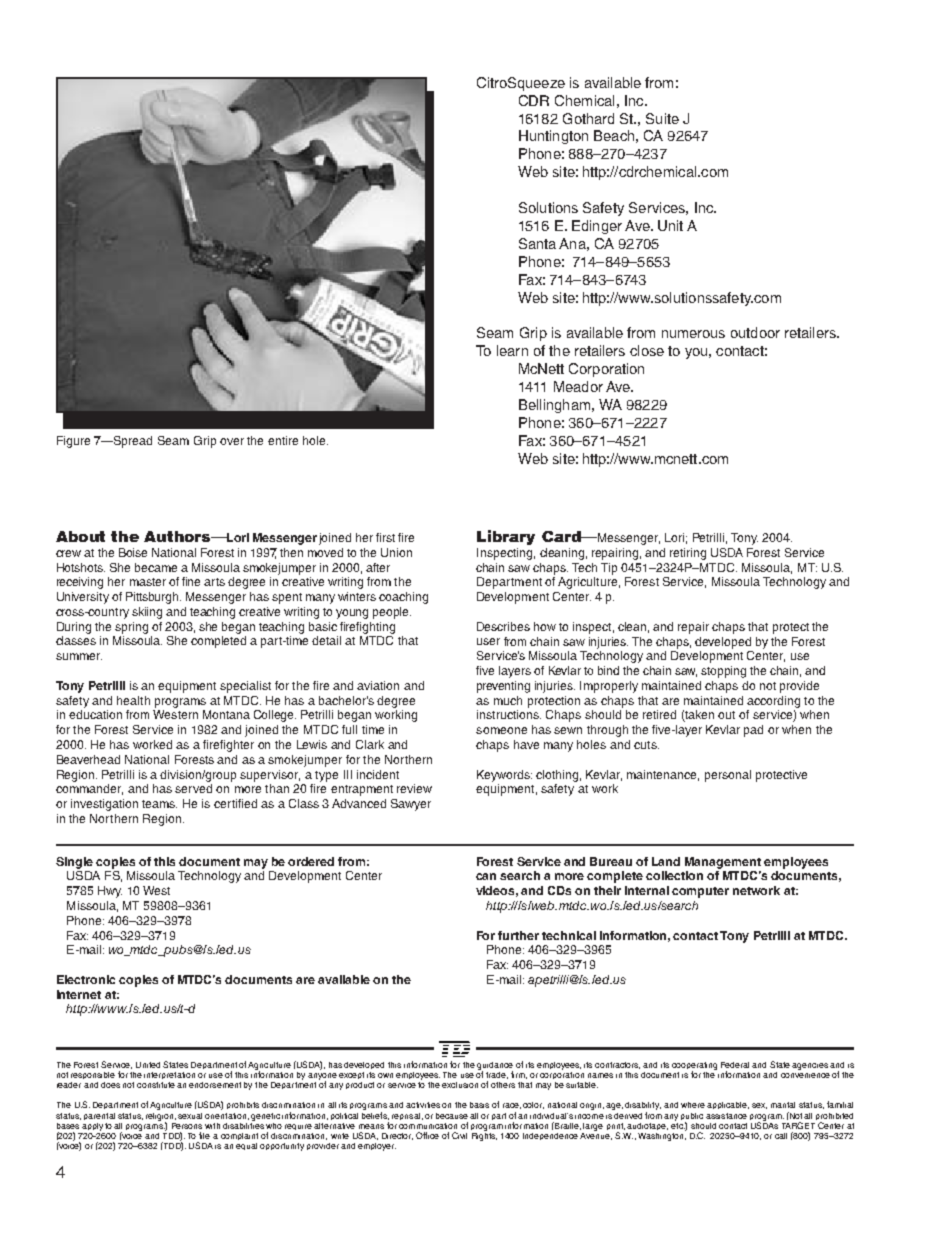 Image resolution: width=952 pixels, height=1233 pixels. Describe the element at coordinates (190, 1116) in the document. I see `sexual` at that location.
